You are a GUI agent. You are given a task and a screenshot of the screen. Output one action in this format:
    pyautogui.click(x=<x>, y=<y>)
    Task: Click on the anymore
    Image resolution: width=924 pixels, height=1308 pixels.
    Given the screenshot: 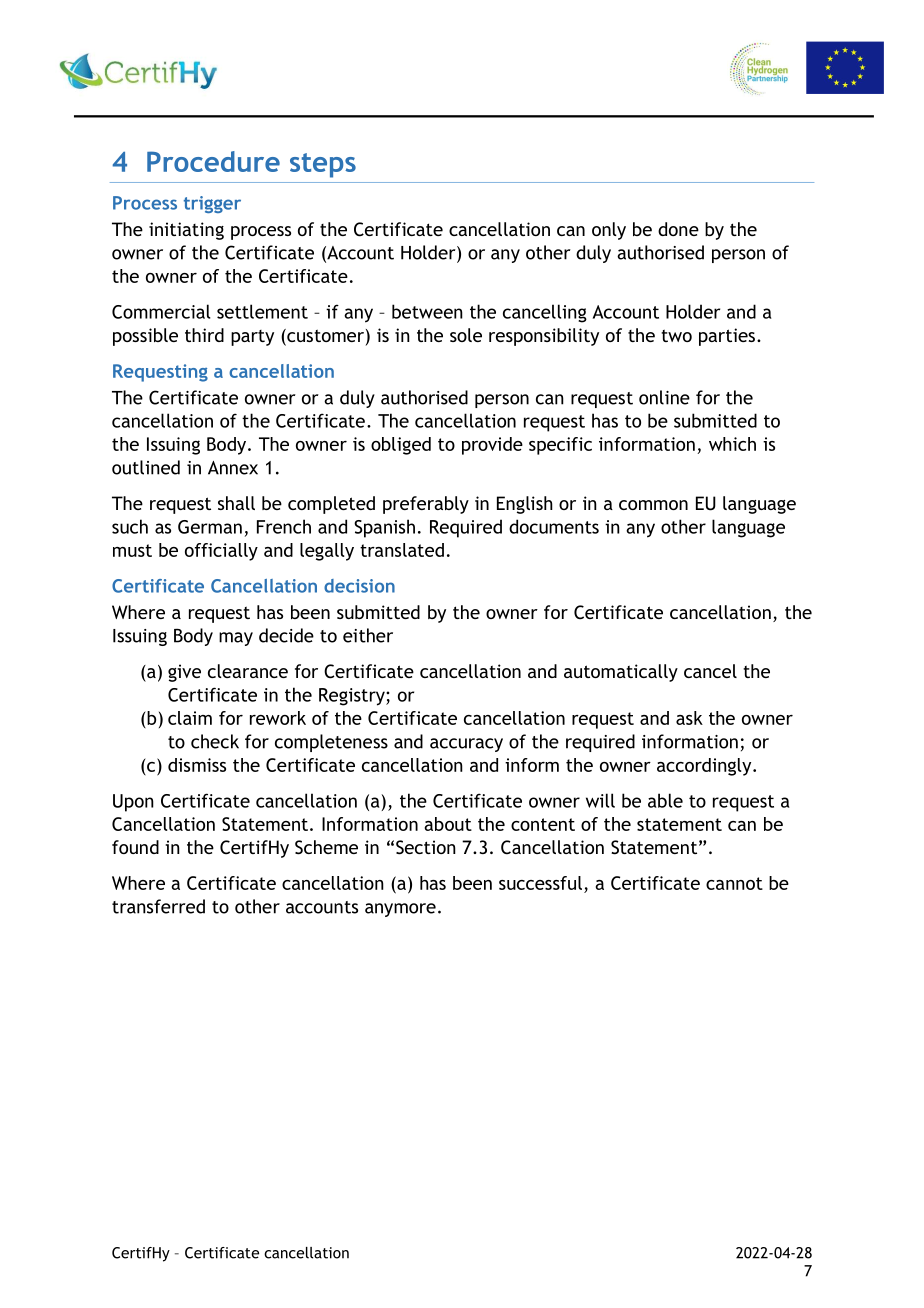 What is the action you would take?
    pyautogui.click(x=400, y=910)
